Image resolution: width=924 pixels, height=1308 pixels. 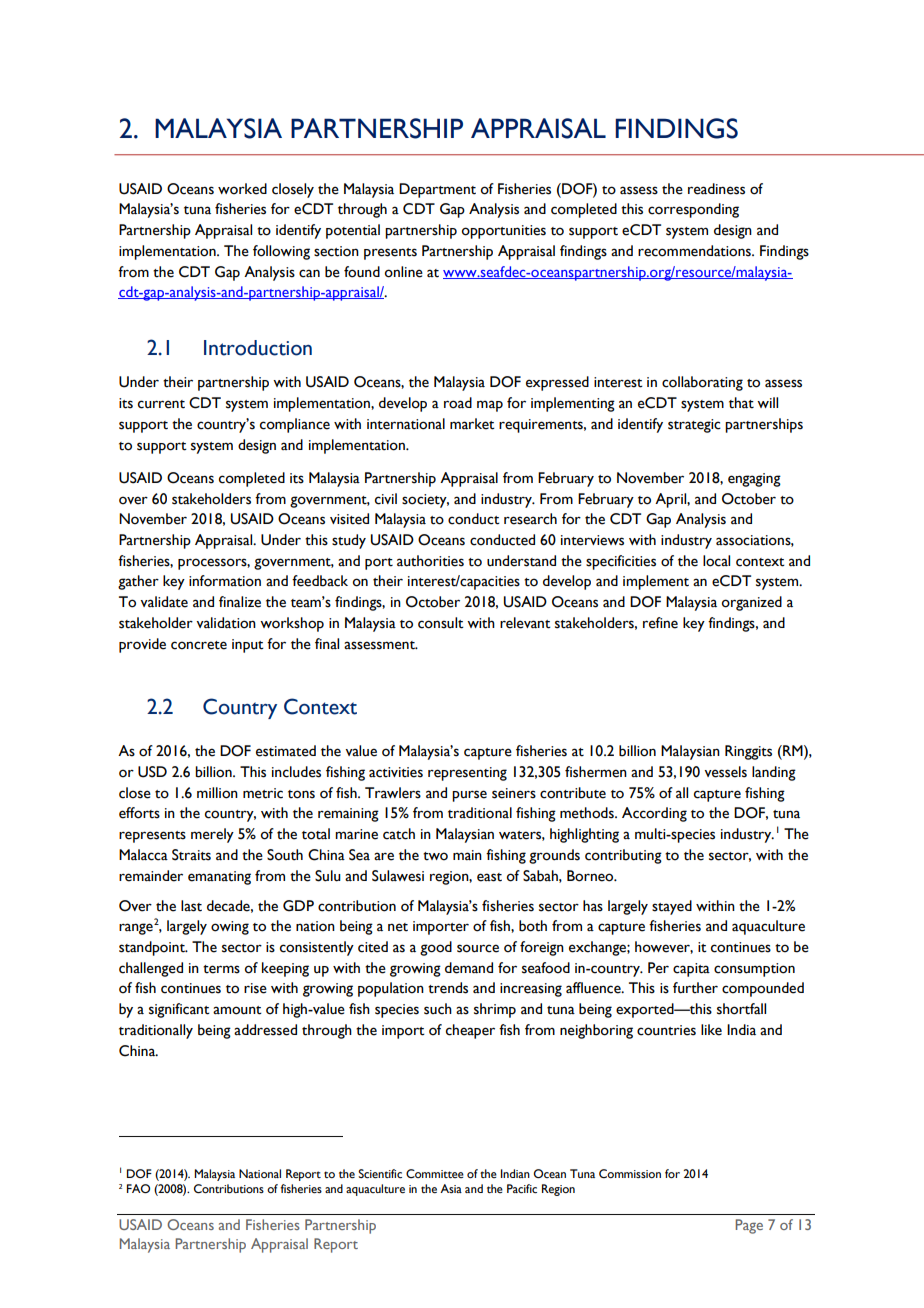 I want to click on FAO, so click(x=138, y=1188).
